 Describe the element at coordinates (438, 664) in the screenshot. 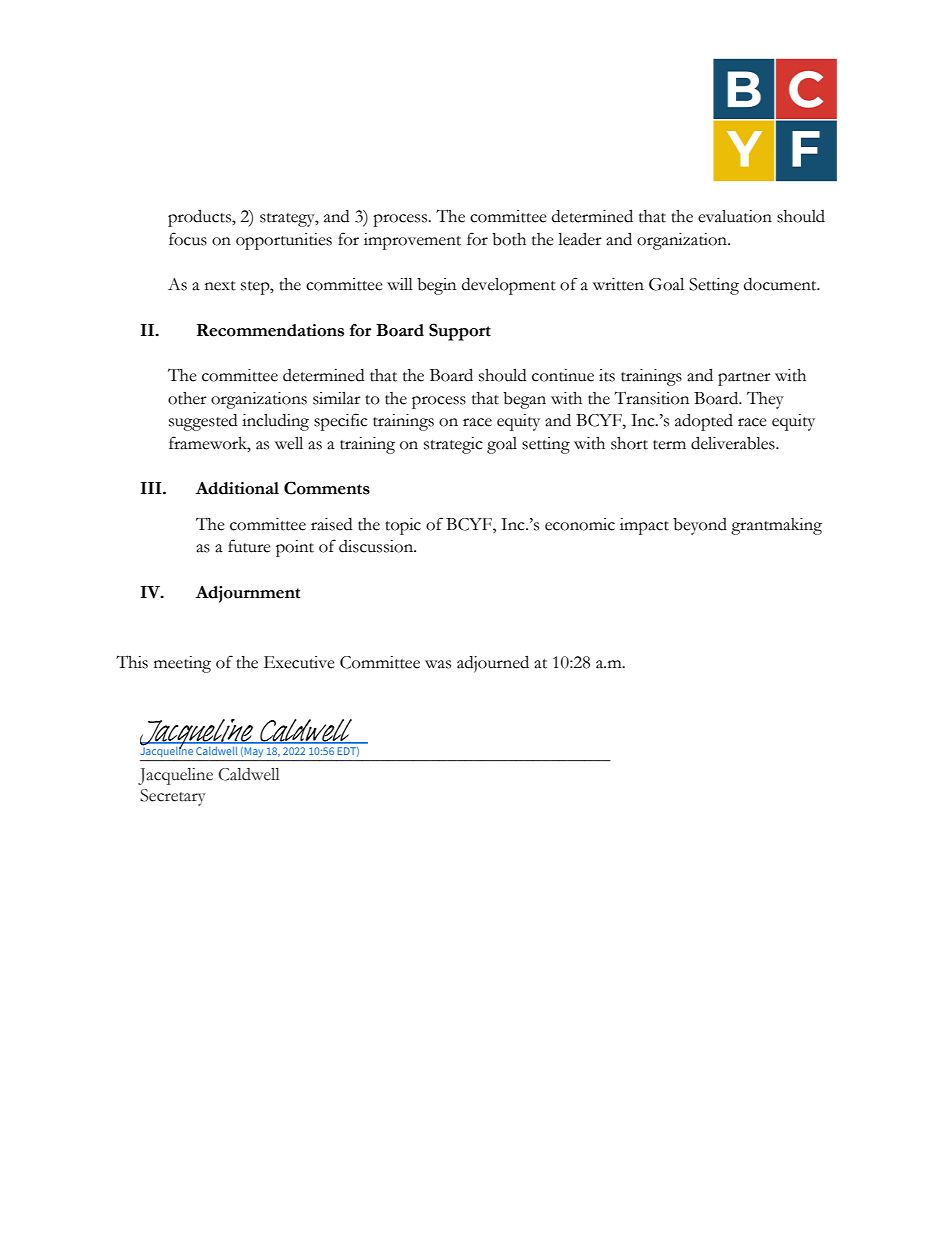

I see `was` at that location.
